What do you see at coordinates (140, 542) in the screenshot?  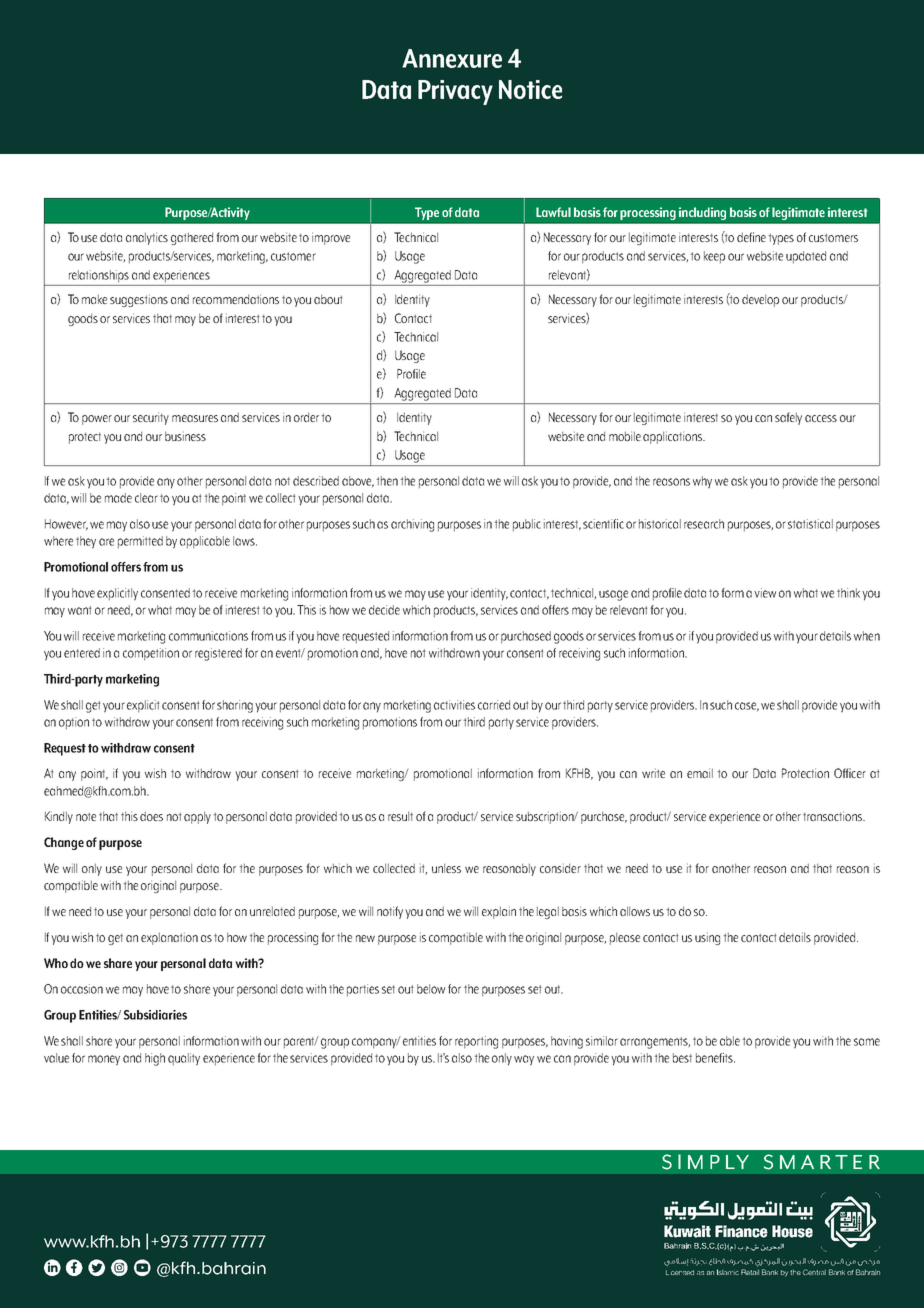 I see `permitted` at bounding box center [140, 542].
